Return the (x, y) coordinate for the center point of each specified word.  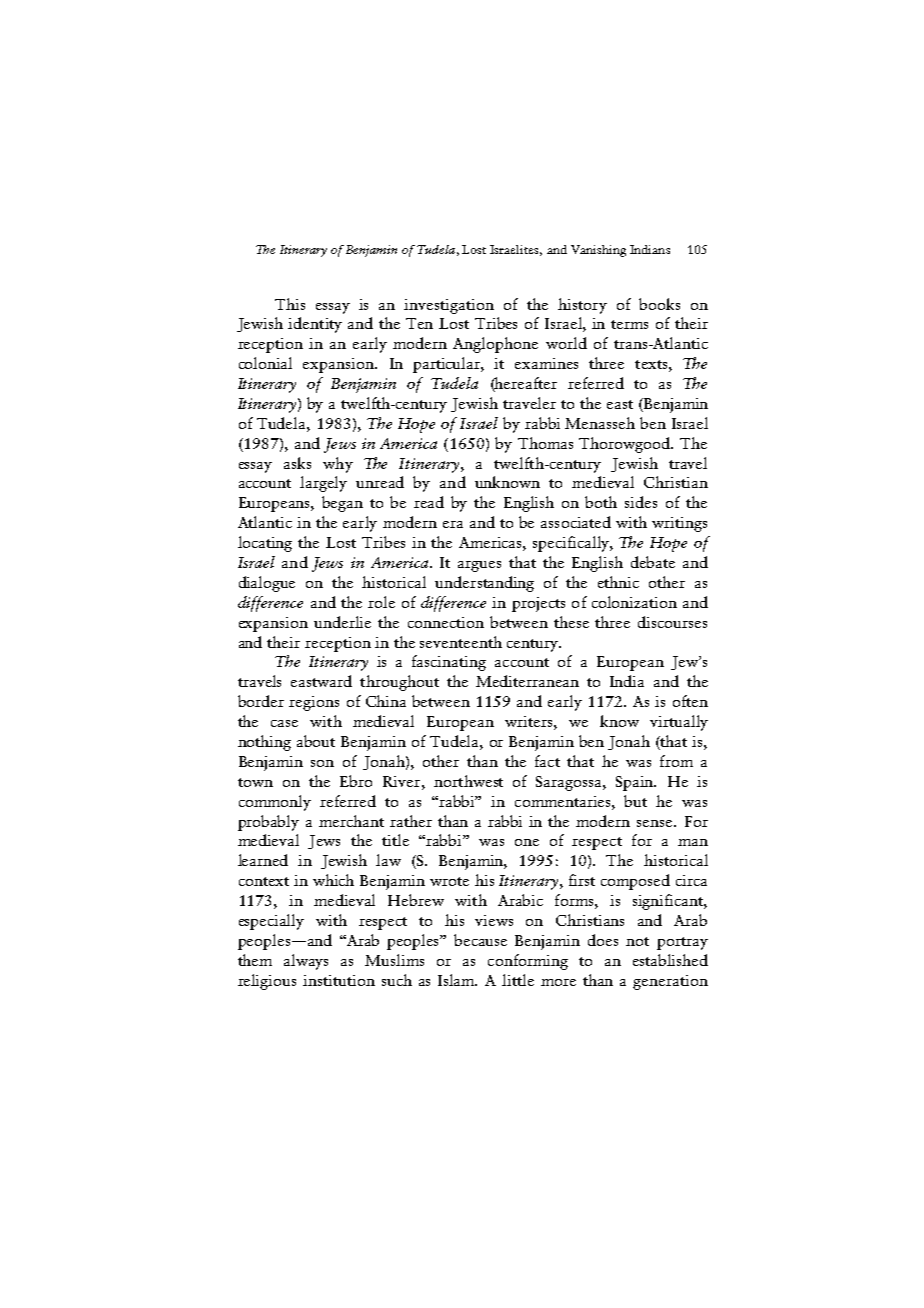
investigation (449, 306)
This (290, 304)
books (659, 304)
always (306, 962)
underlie (342, 622)
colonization (634, 602)
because (480, 940)
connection (446, 622)
